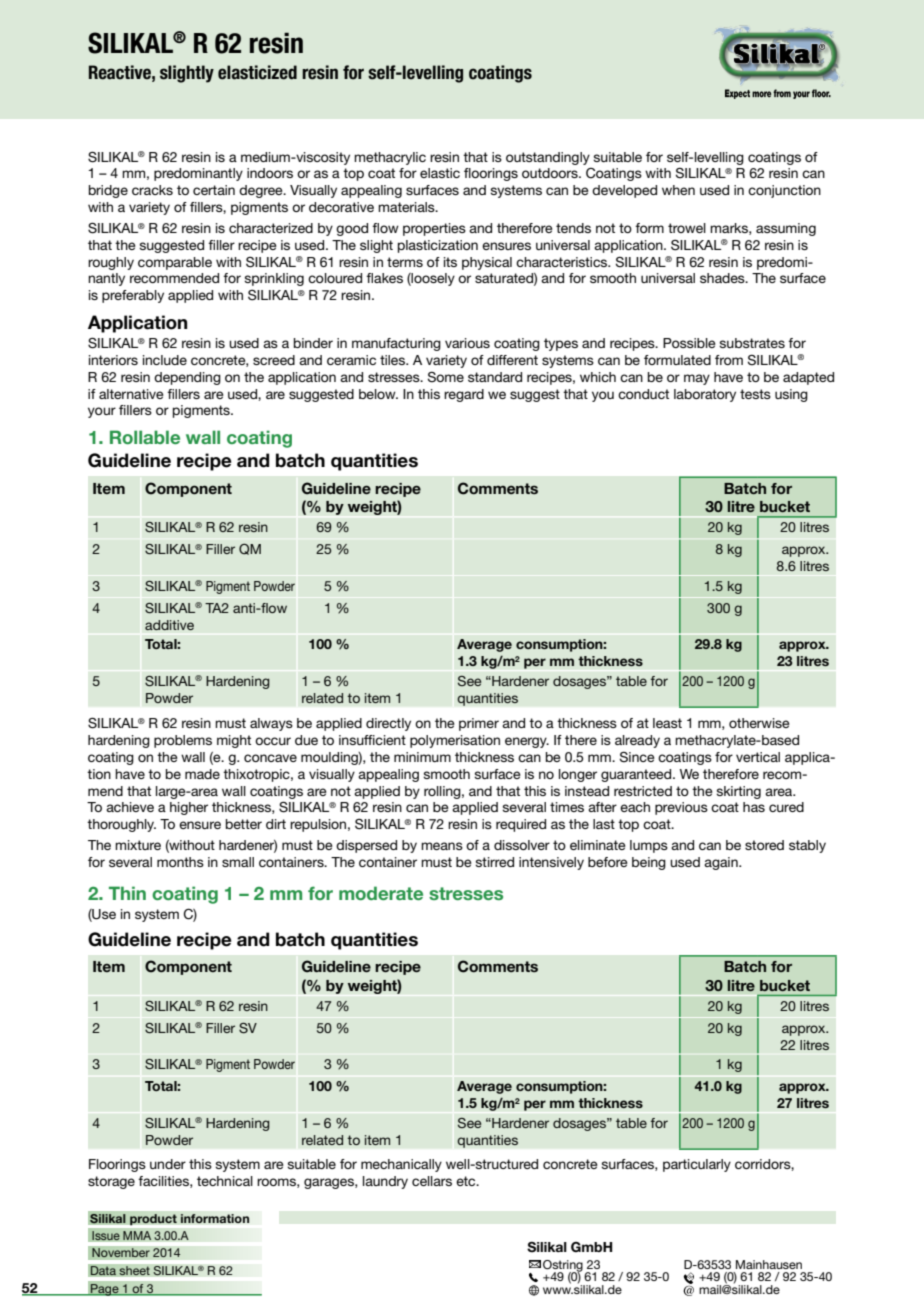 This screenshot has width=924, height=1308. I want to click on additive, so click(169, 625).
